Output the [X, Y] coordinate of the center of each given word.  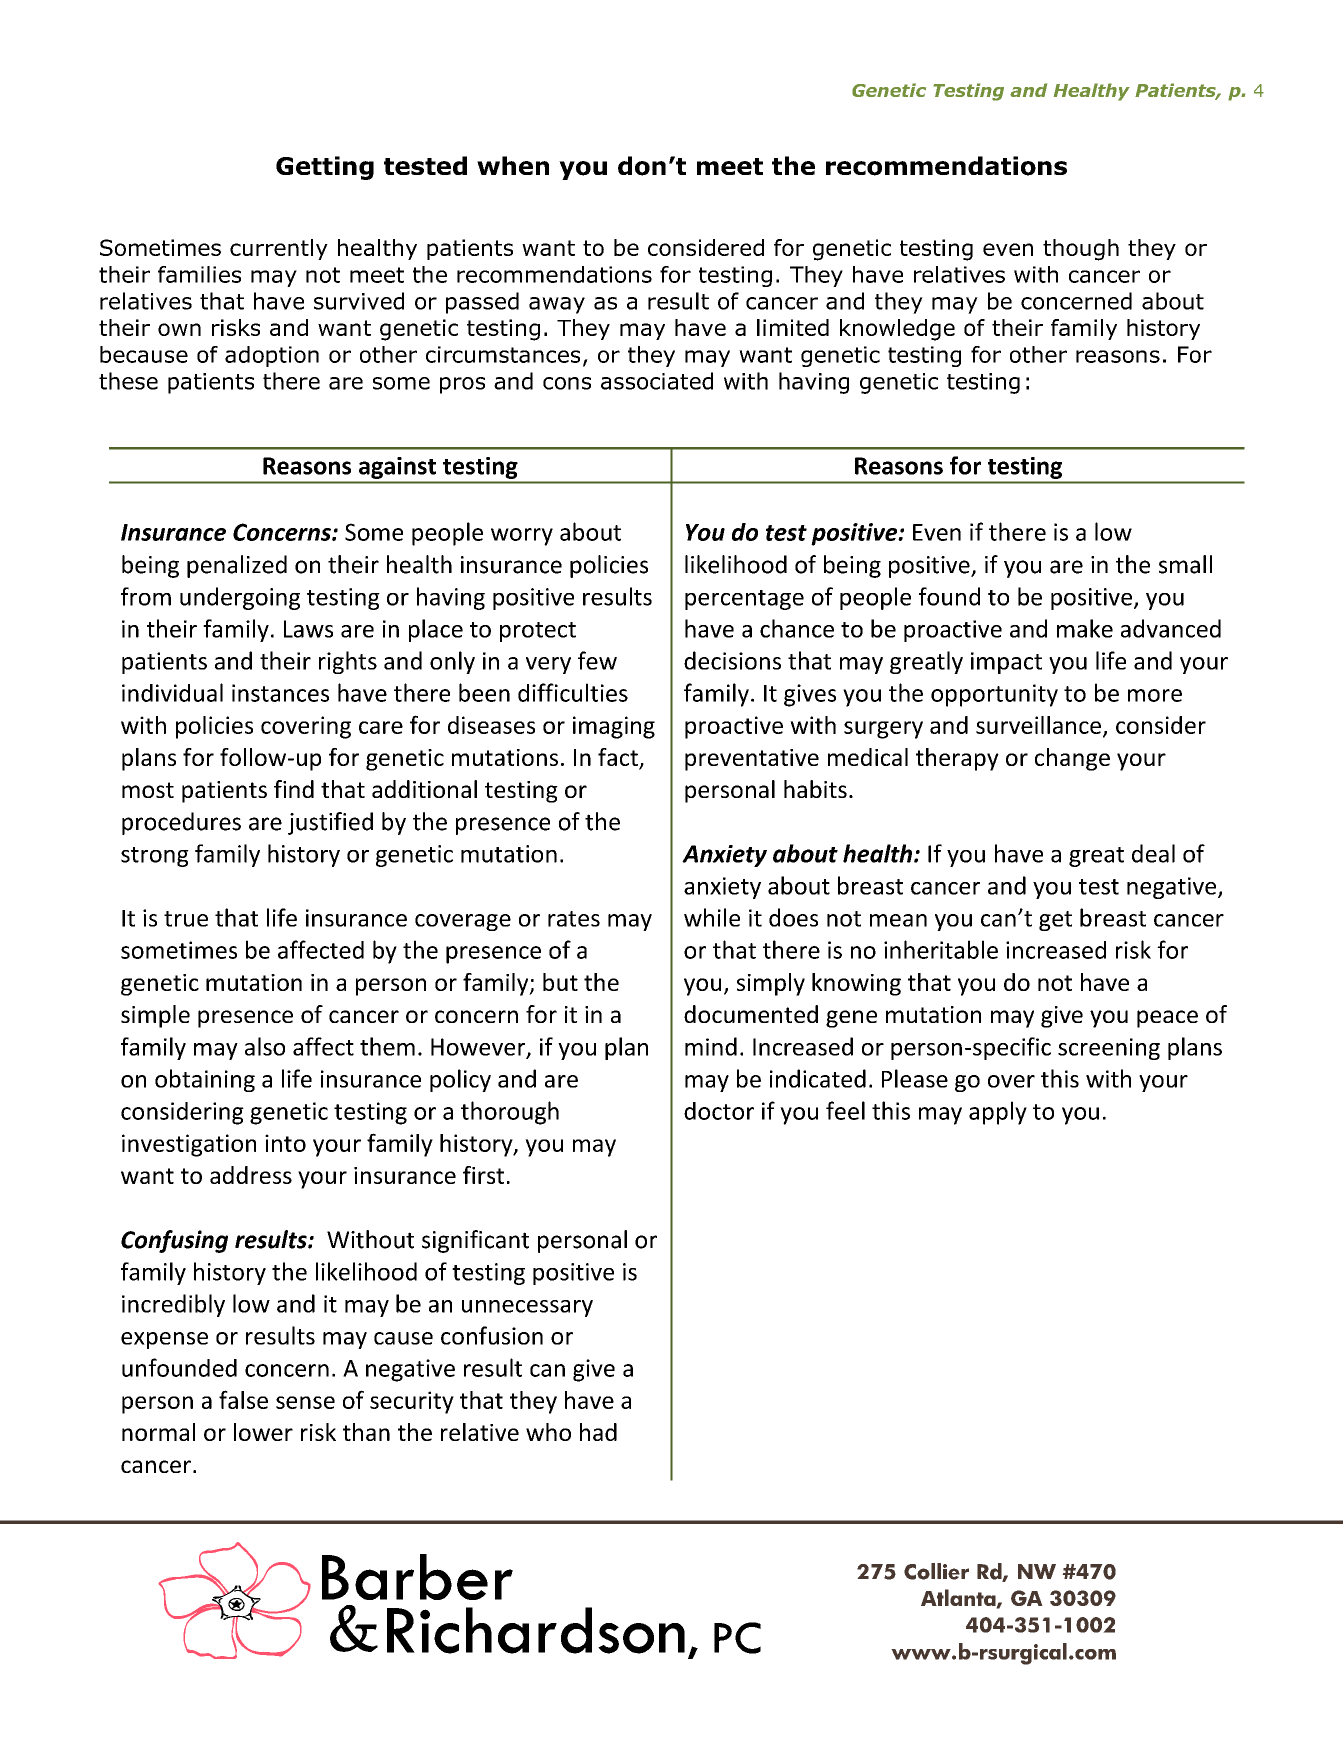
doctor [719, 1111]
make [1085, 628]
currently [279, 249]
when [513, 165]
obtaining [205, 1080]
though [1081, 250]
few [597, 660]
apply [998, 1113]
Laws [308, 629]
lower [263, 1432]
